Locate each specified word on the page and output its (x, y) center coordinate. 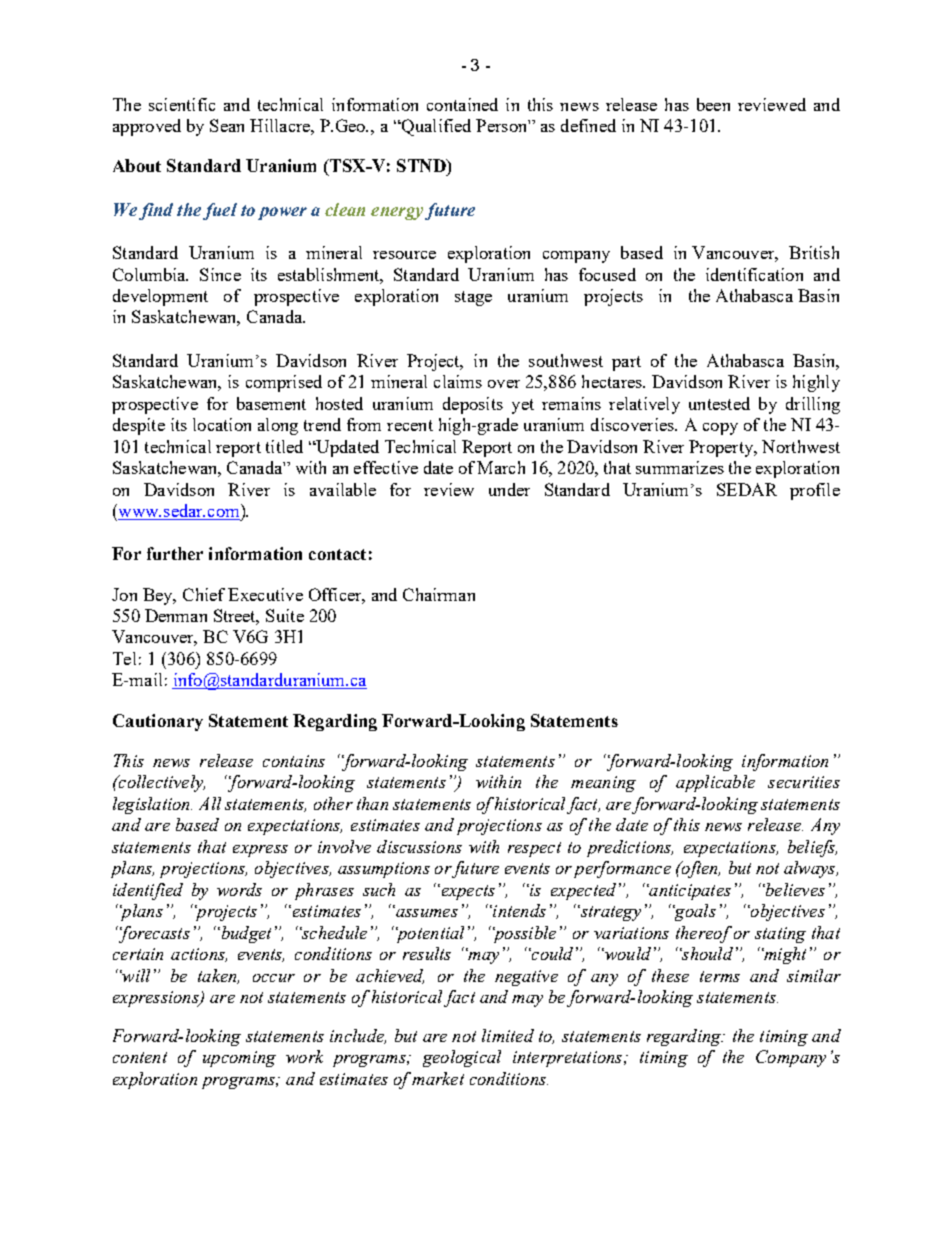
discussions (419, 846)
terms (720, 976)
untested (719, 403)
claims (458, 381)
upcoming (239, 1059)
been (713, 104)
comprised (284, 383)
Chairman (439, 594)
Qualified (435, 127)
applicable (715, 783)
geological (462, 1058)
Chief (204, 594)
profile (815, 491)
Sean (227, 125)
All (210, 803)
